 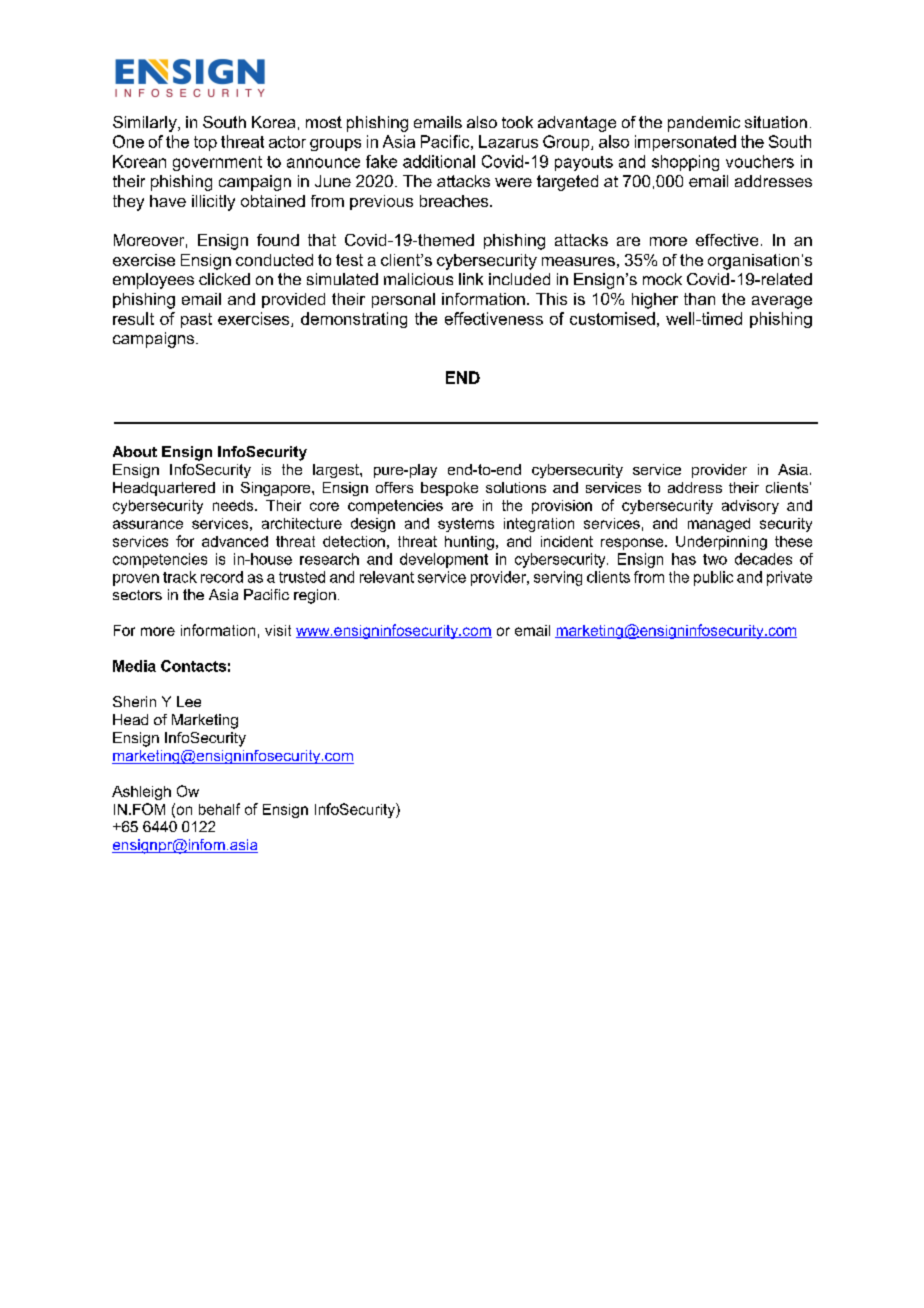 I want to click on About, so click(x=135, y=451).
